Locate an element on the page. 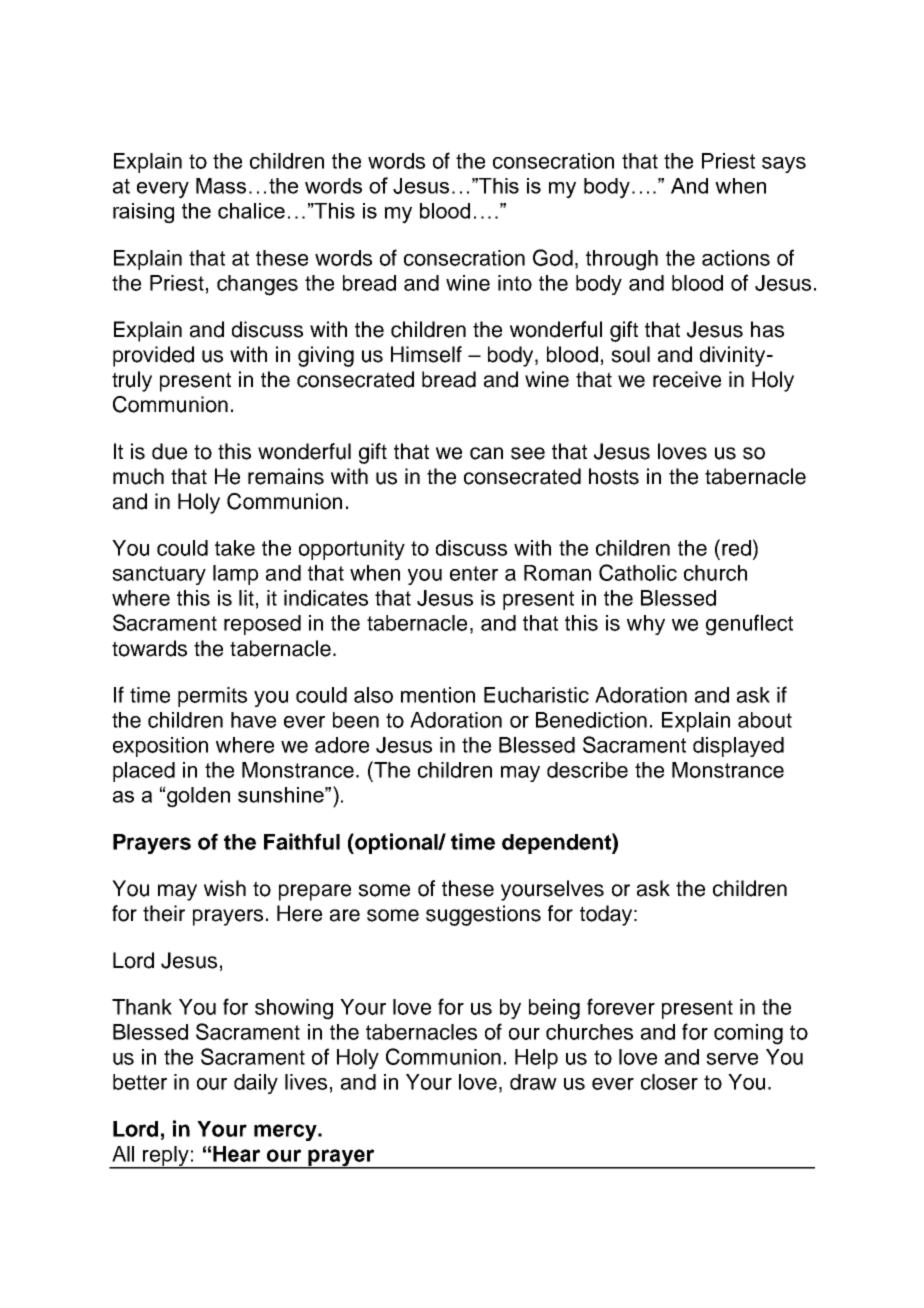 This image has height=1308, width=924. draw is located at coordinates (533, 1082).
